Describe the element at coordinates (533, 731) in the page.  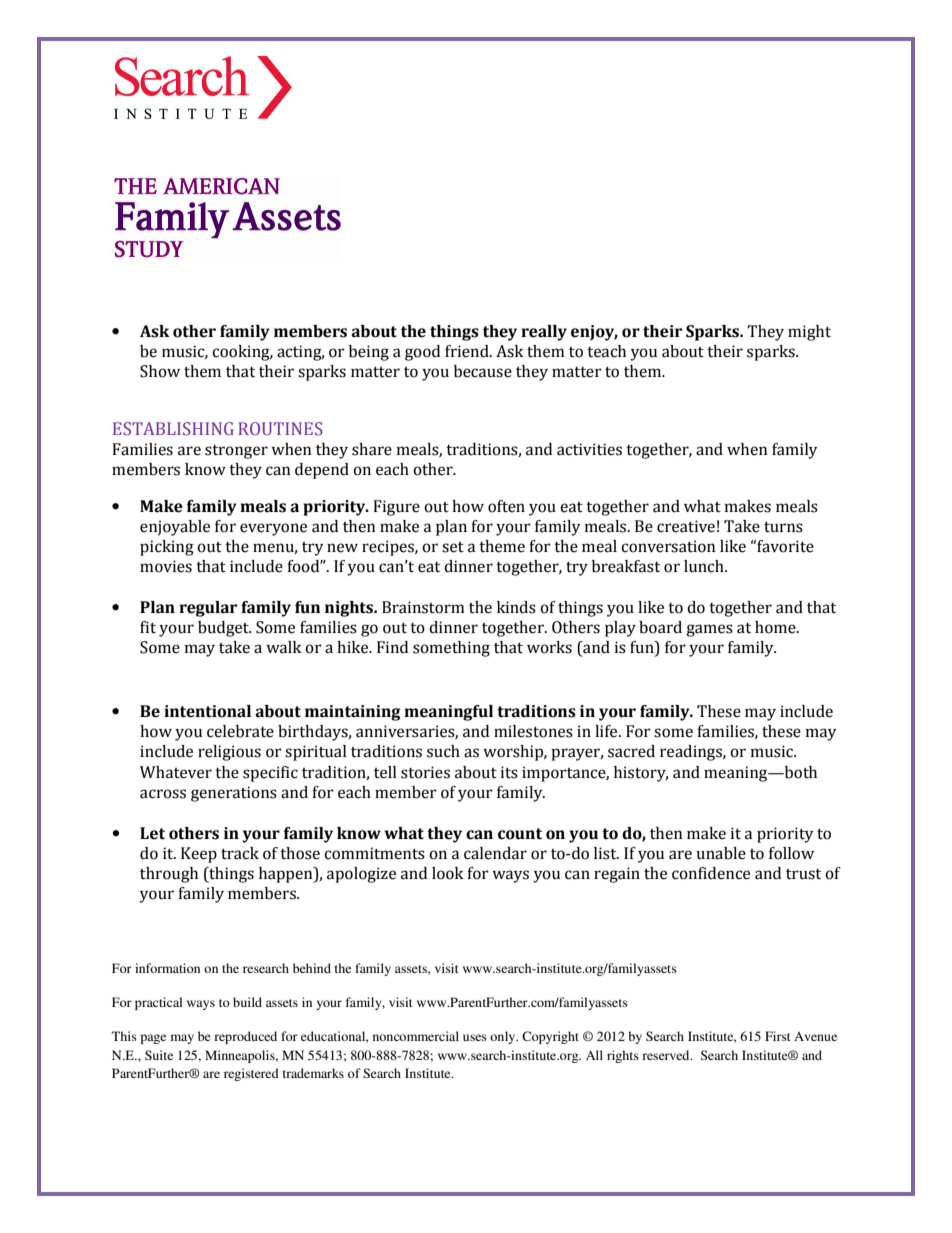
I see `milestones` at that location.
